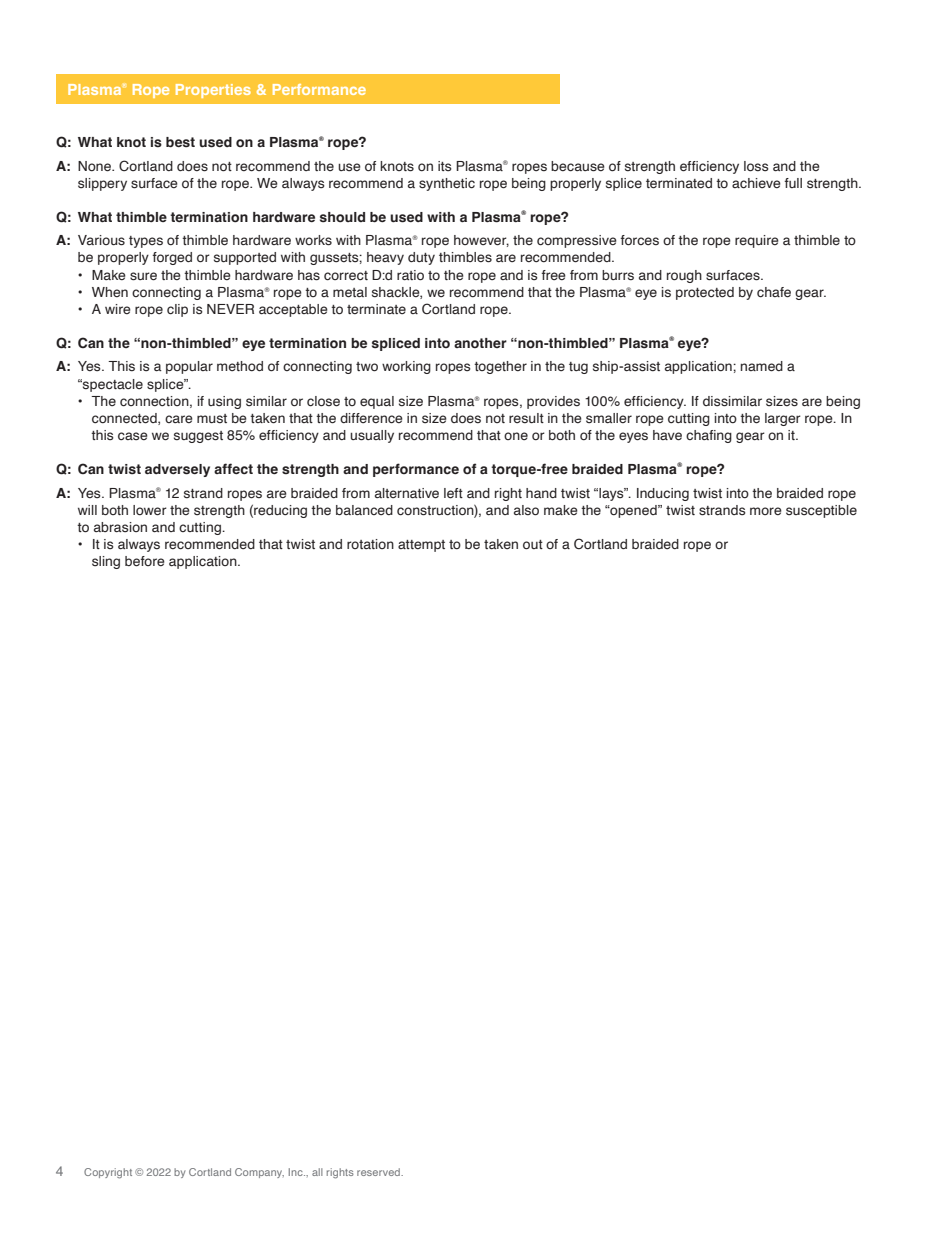 This screenshot has width=952, height=1233. I want to click on best, so click(180, 142).
